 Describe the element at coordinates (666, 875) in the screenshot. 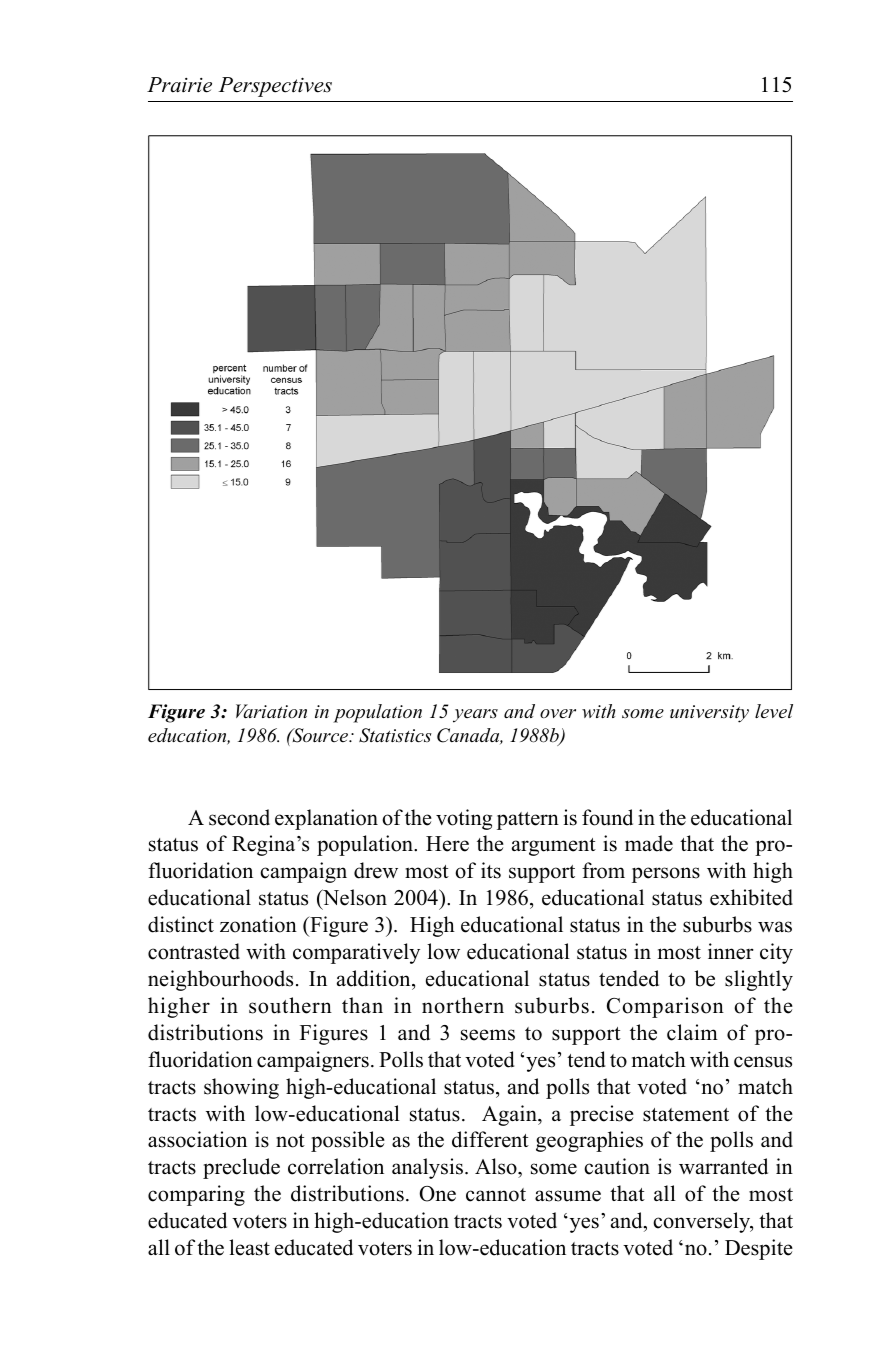

I see `persons` at that location.
